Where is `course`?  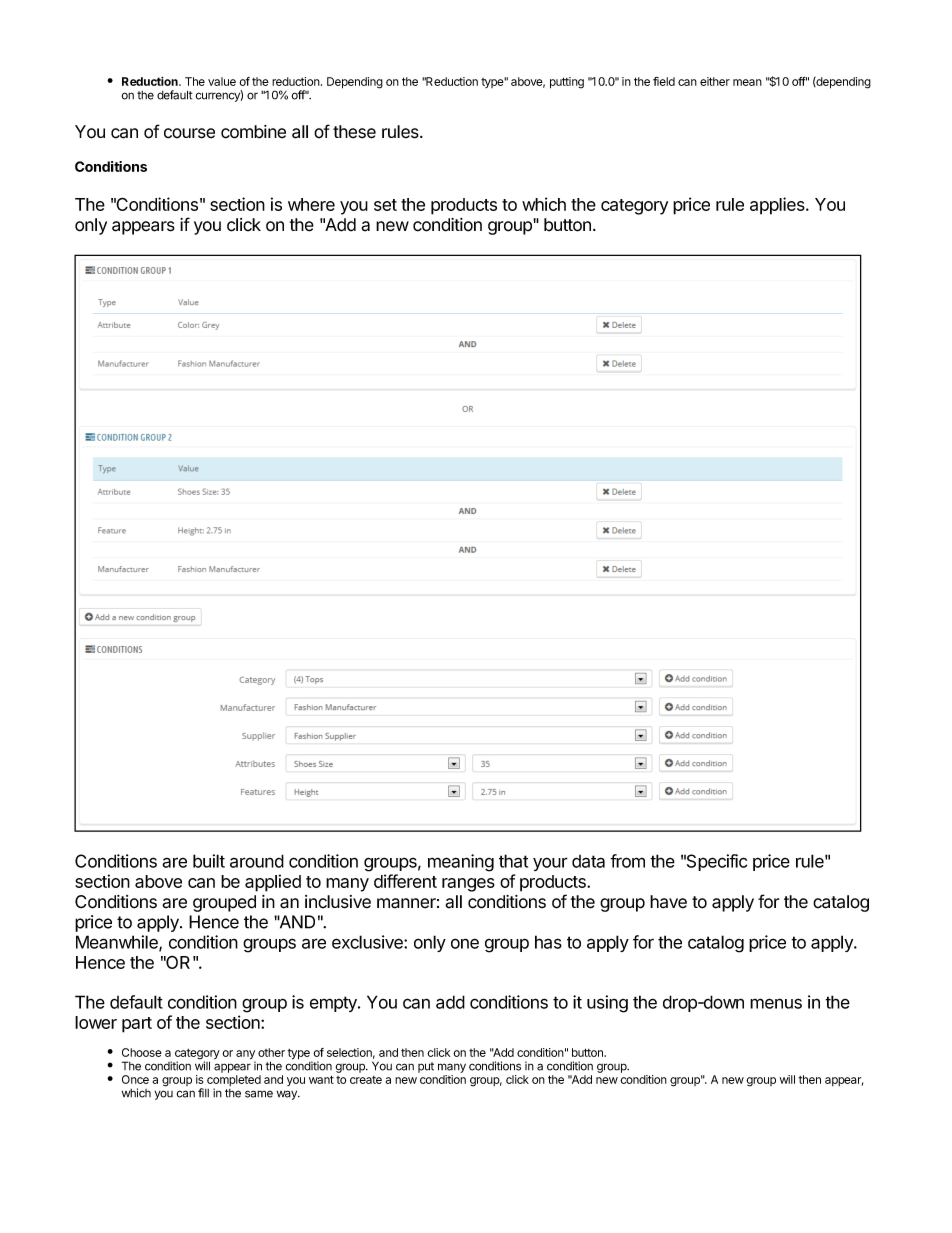
course is located at coordinates (189, 133).
